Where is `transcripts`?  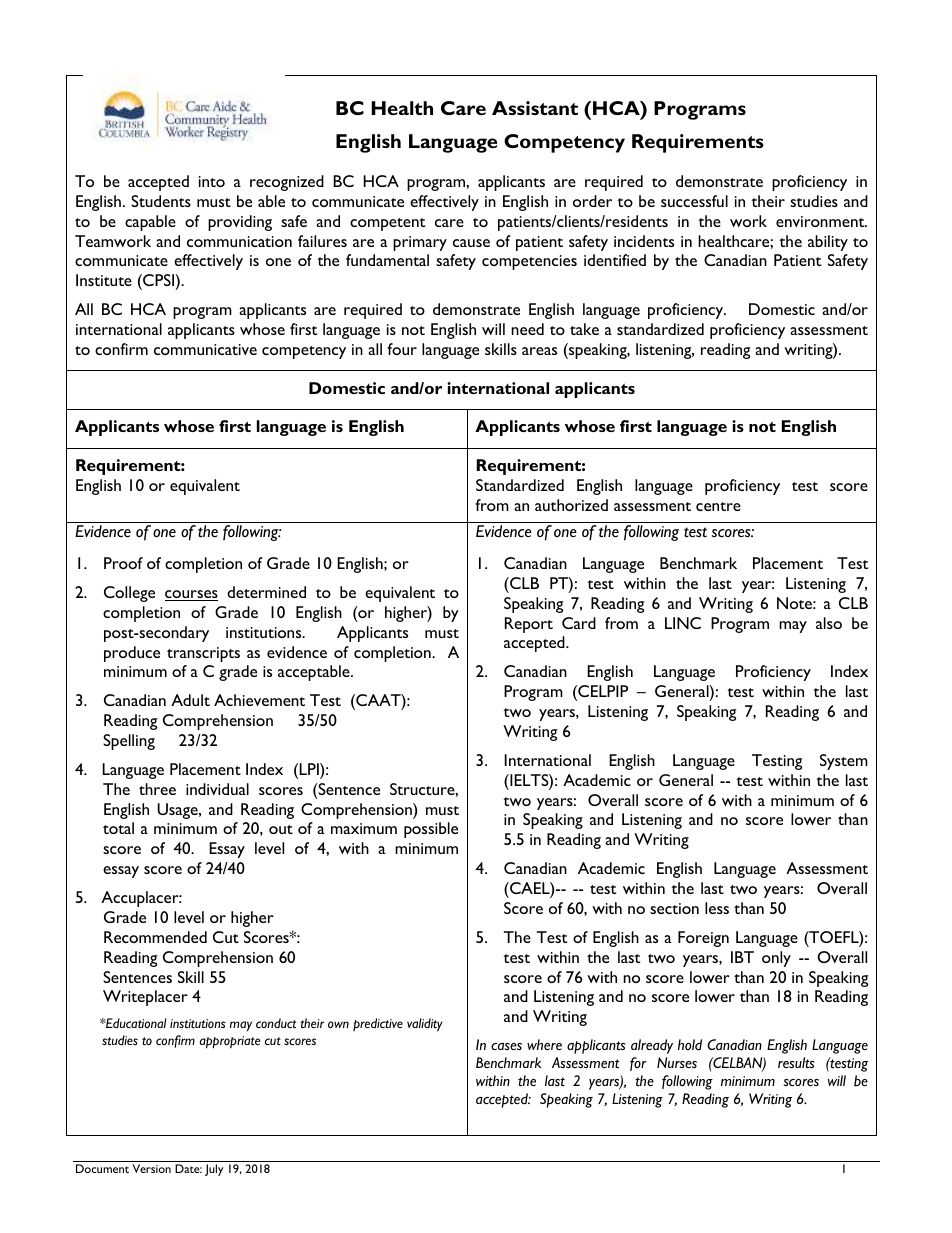 transcripts is located at coordinates (203, 654).
